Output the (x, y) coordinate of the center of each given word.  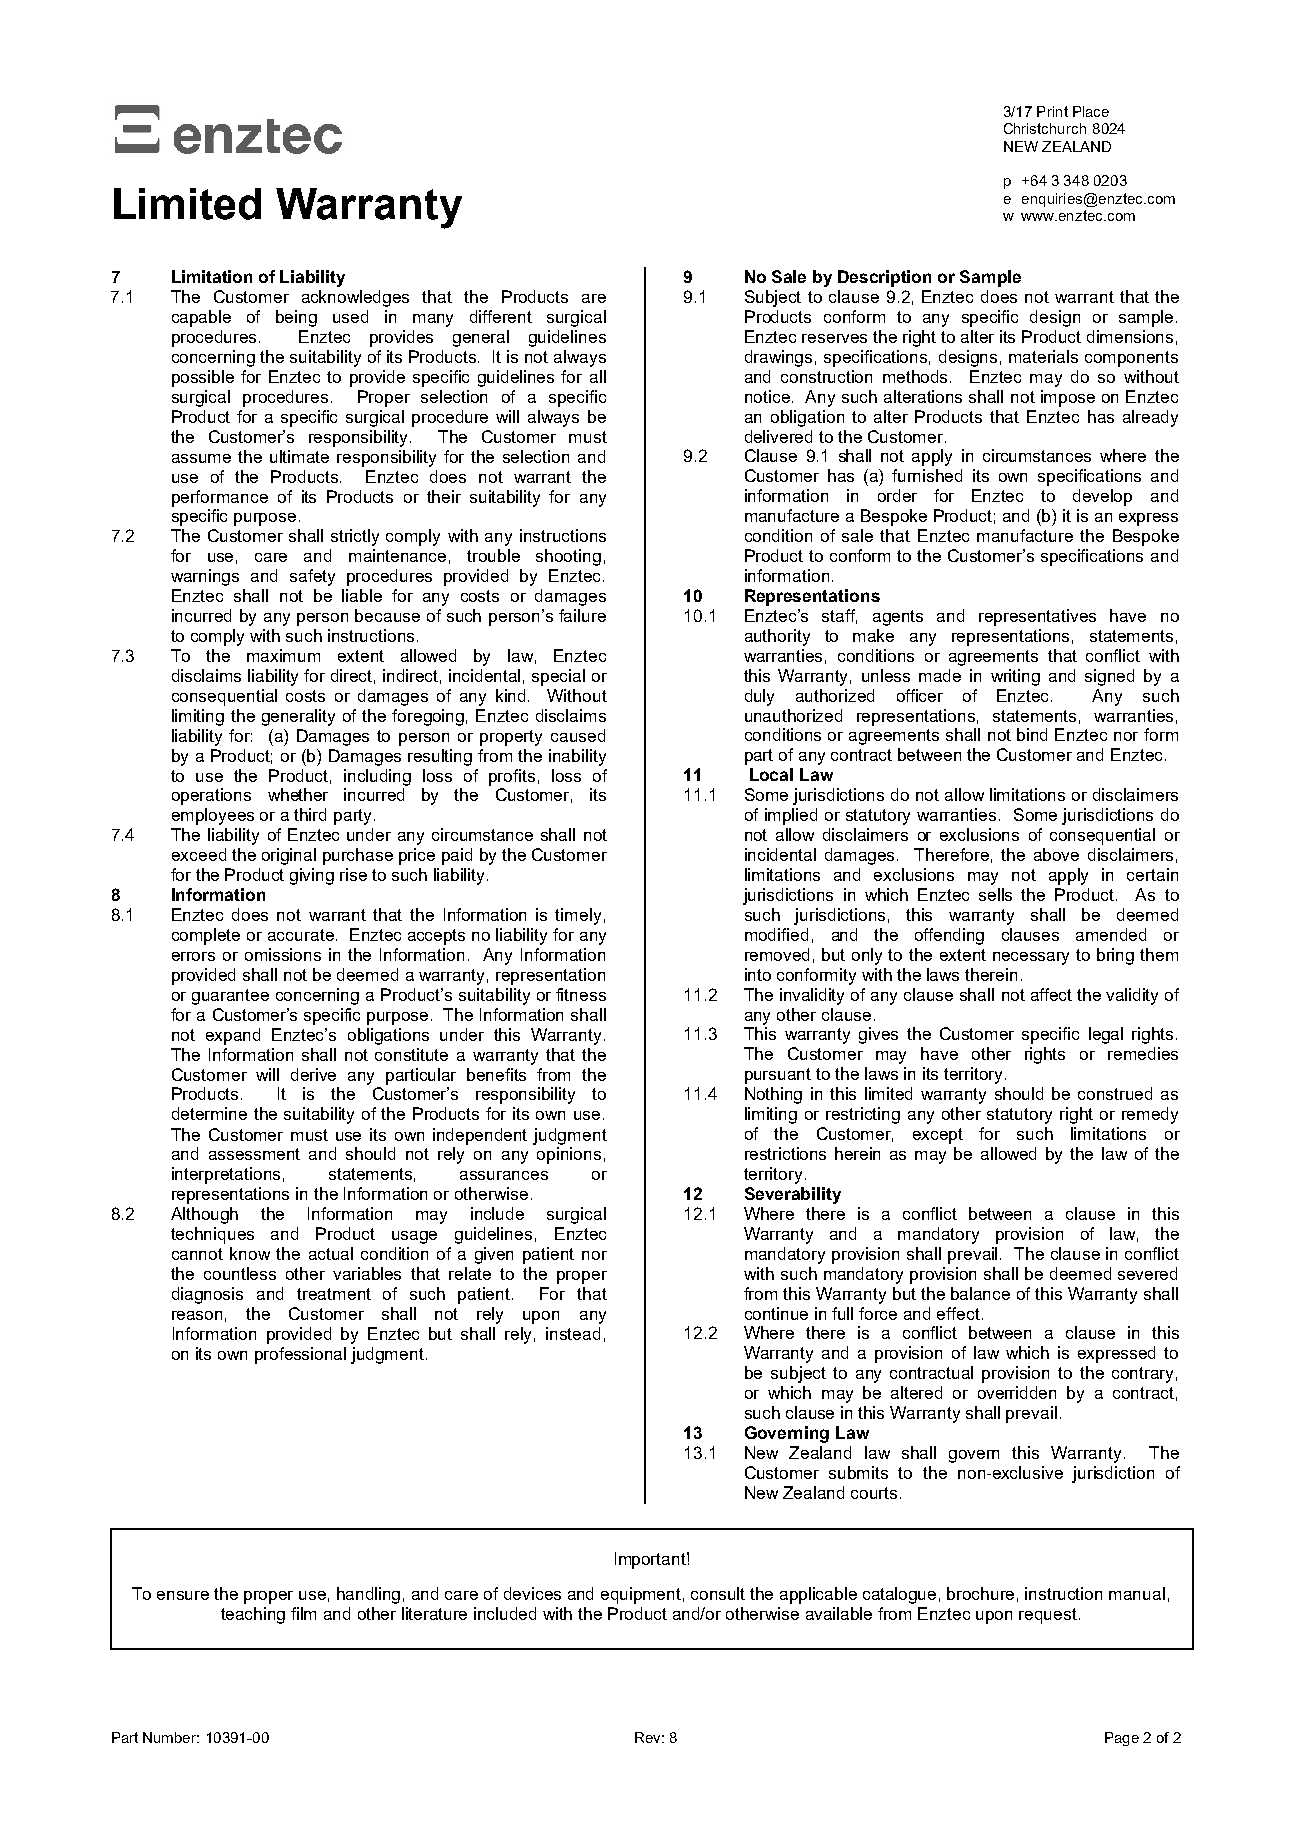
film (303, 1613)
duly (759, 697)
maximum (283, 655)
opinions (569, 1155)
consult (718, 1593)
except (938, 1136)
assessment (254, 1154)
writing (1015, 677)
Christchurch (1045, 128)
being (296, 318)
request (1048, 1616)
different (501, 316)
